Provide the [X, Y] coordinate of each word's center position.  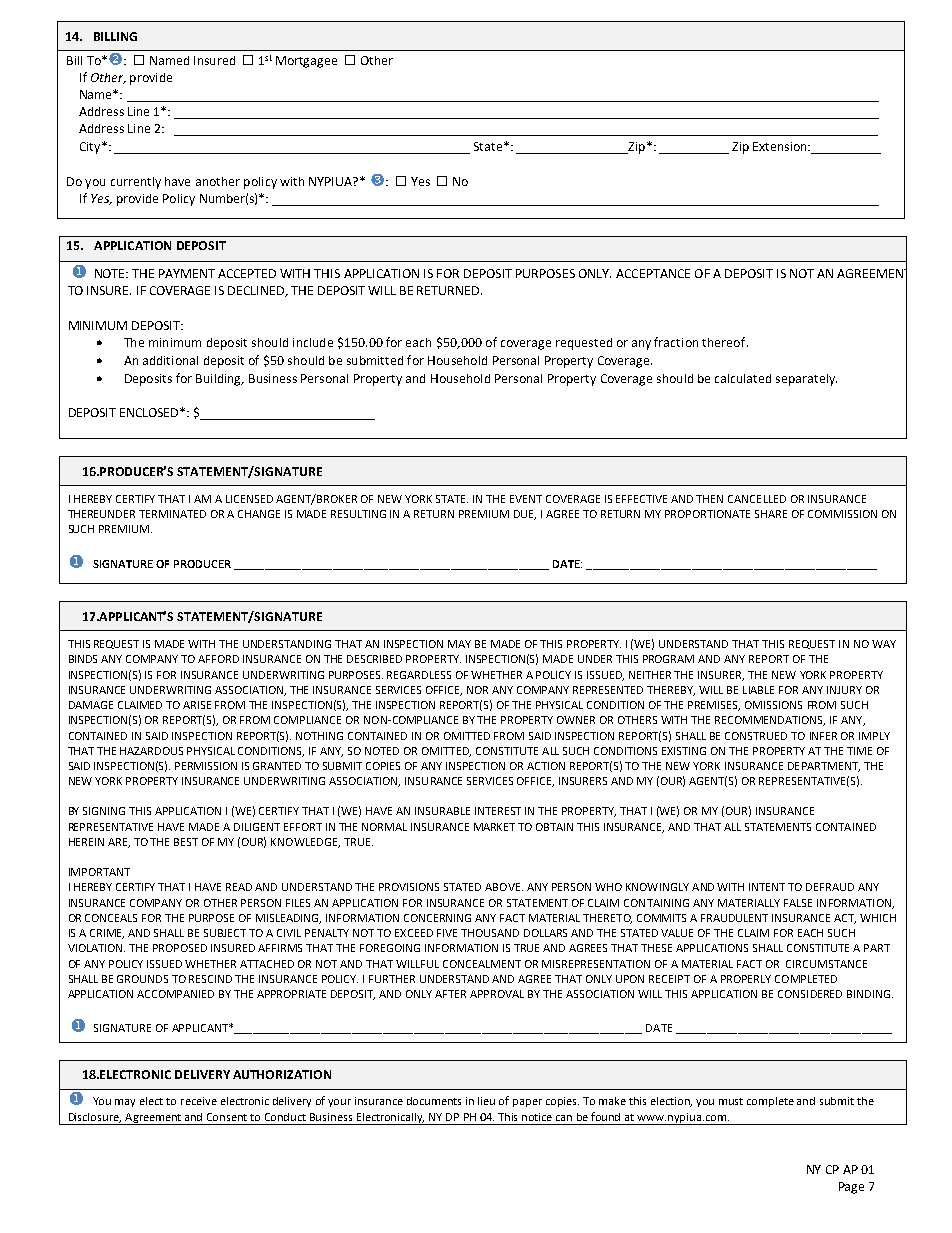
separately [806, 380]
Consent [227, 1117]
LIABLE [758, 690]
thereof [725, 342]
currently [136, 183]
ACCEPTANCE [653, 273]
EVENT [526, 499]
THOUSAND [490, 933]
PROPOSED [180, 948]
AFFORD [218, 659]
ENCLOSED [151, 412]
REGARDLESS [419, 675]
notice [537, 1117]
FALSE [798, 903]
